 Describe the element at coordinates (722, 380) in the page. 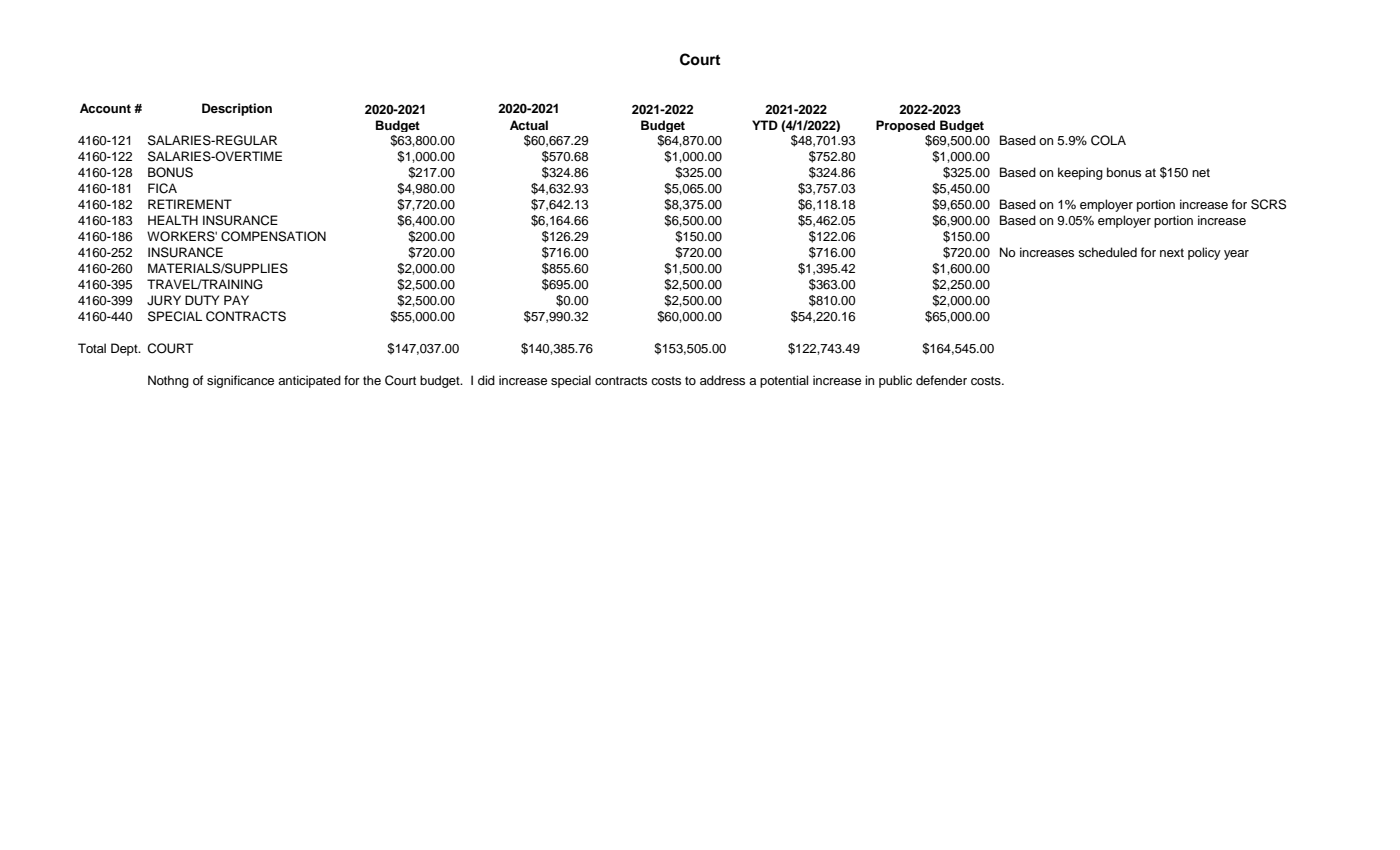

I see `address` at that location.
